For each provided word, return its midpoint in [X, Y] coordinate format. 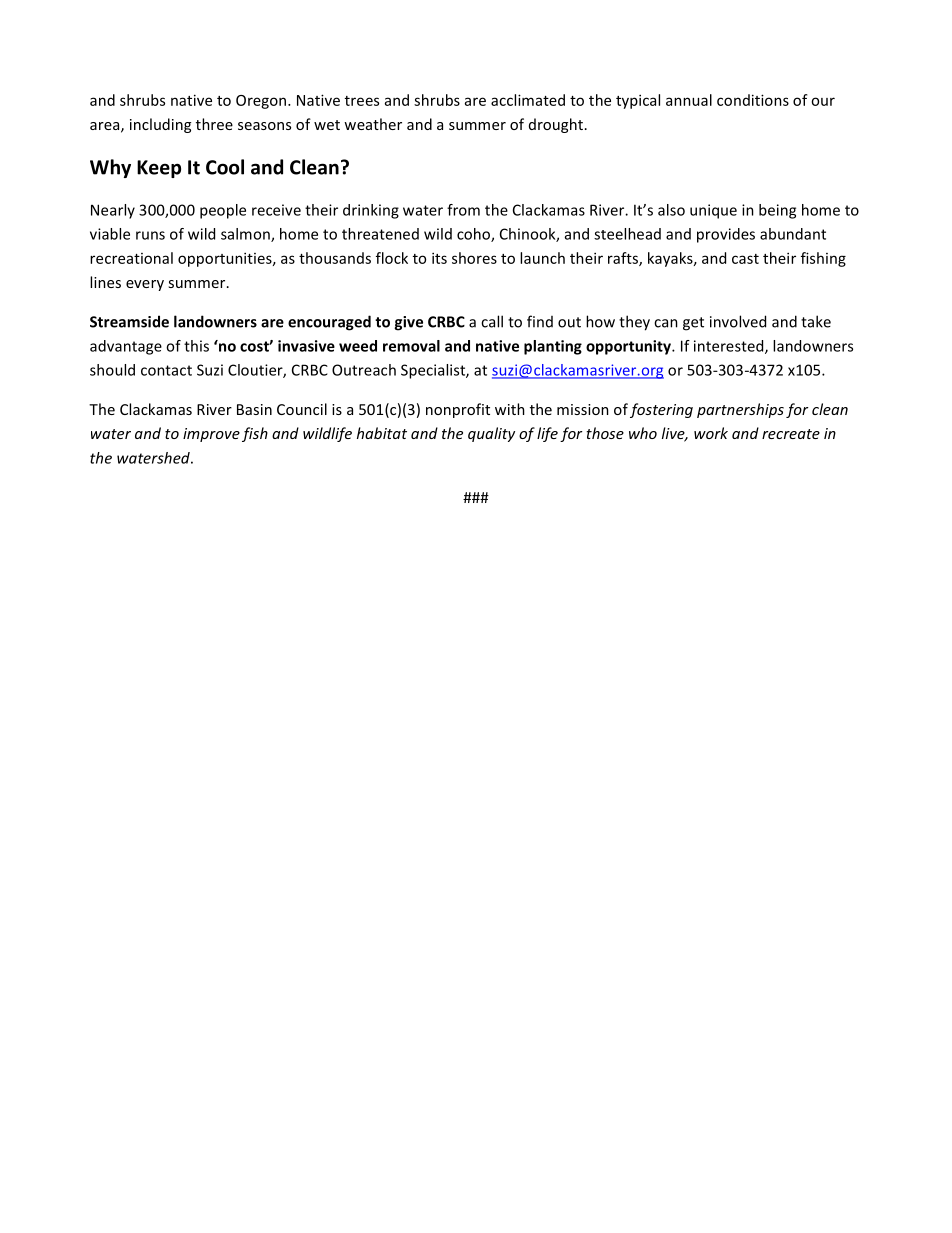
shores [474, 258]
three [214, 124]
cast [745, 259]
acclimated [528, 100]
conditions [753, 100]
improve [211, 435]
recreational [131, 258]
